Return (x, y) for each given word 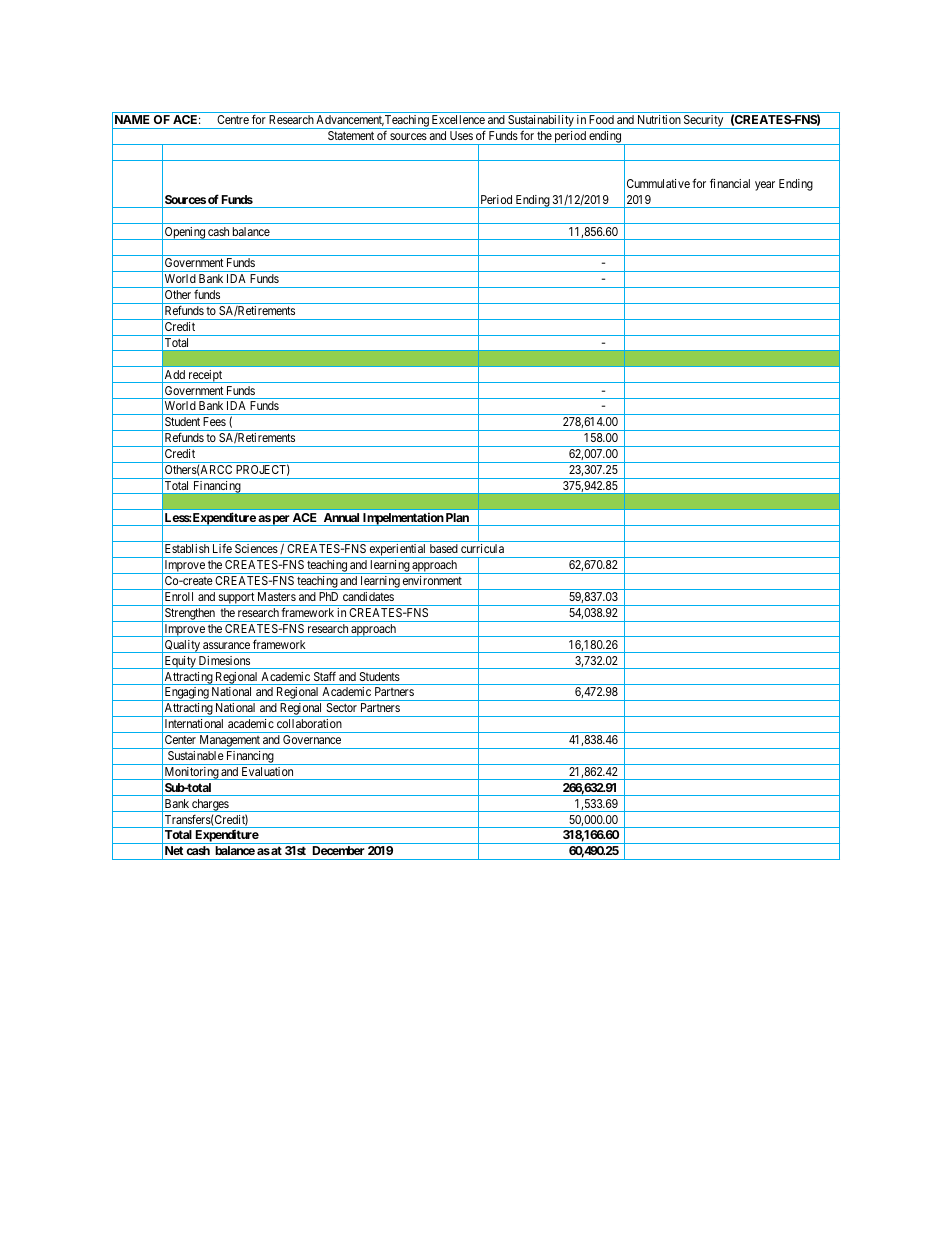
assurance (226, 645)
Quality (182, 646)
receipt (205, 376)
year (765, 186)
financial (730, 183)
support (236, 599)
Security (704, 122)
